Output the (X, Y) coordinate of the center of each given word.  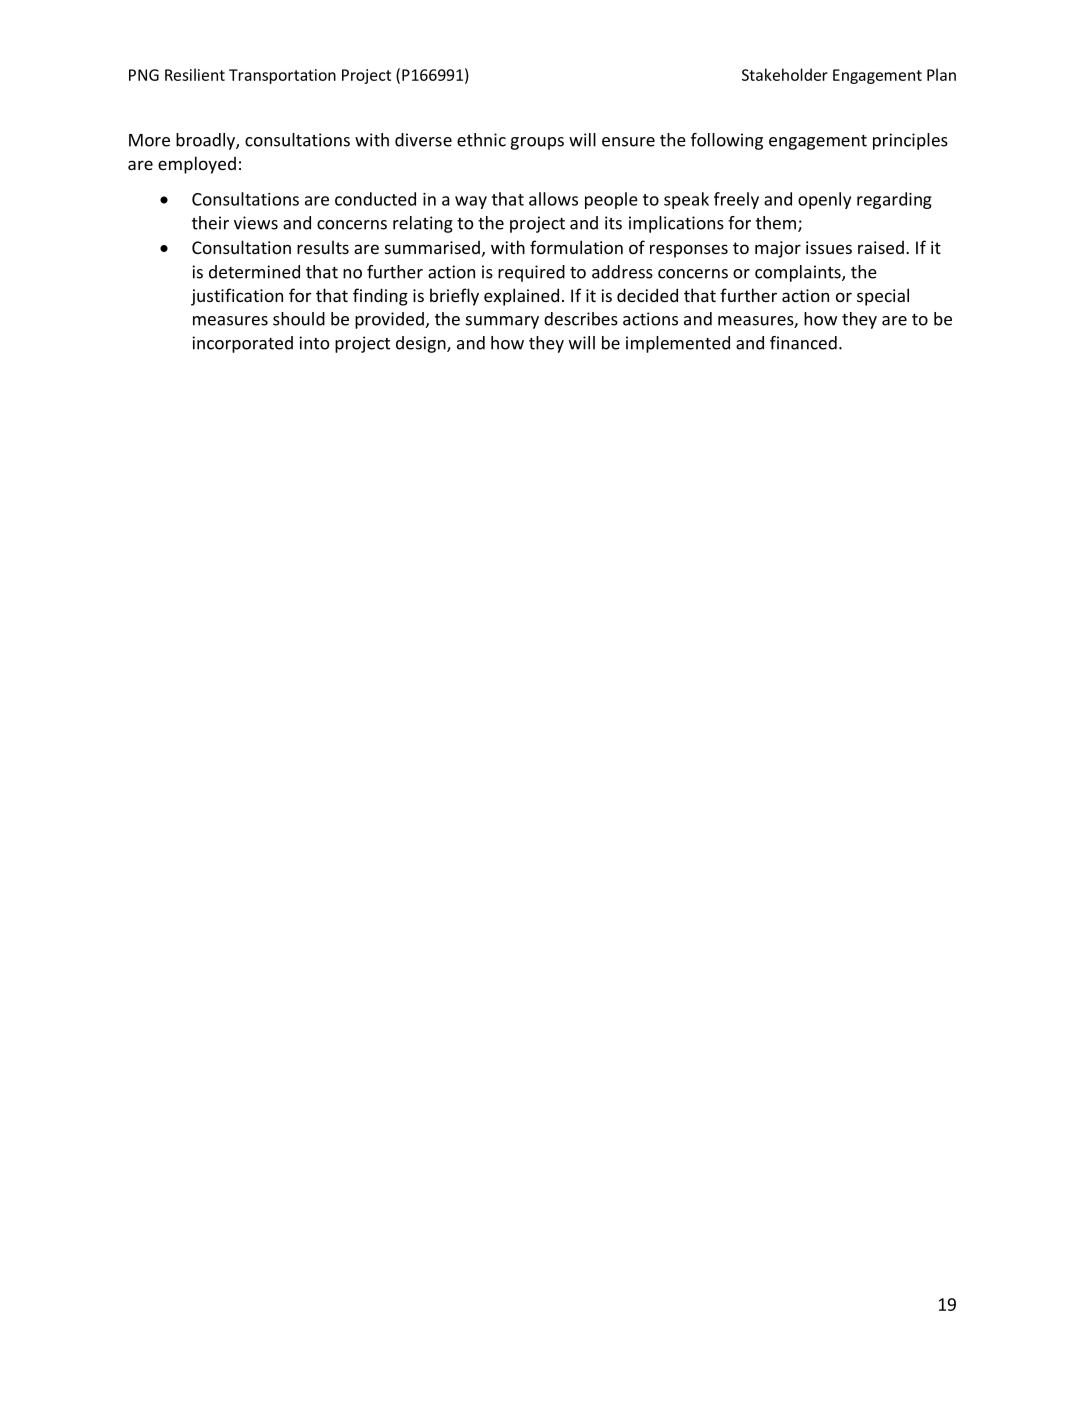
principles (910, 141)
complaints (799, 273)
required (531, 273)
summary (502, 322)
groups (537, 143)
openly (824, 200)
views (256, 223)
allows (553, 199)
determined (254, 272)
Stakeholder (785, 74)
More (149, 140)
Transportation (282, 76)
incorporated (242, 344)
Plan (941, 74)
